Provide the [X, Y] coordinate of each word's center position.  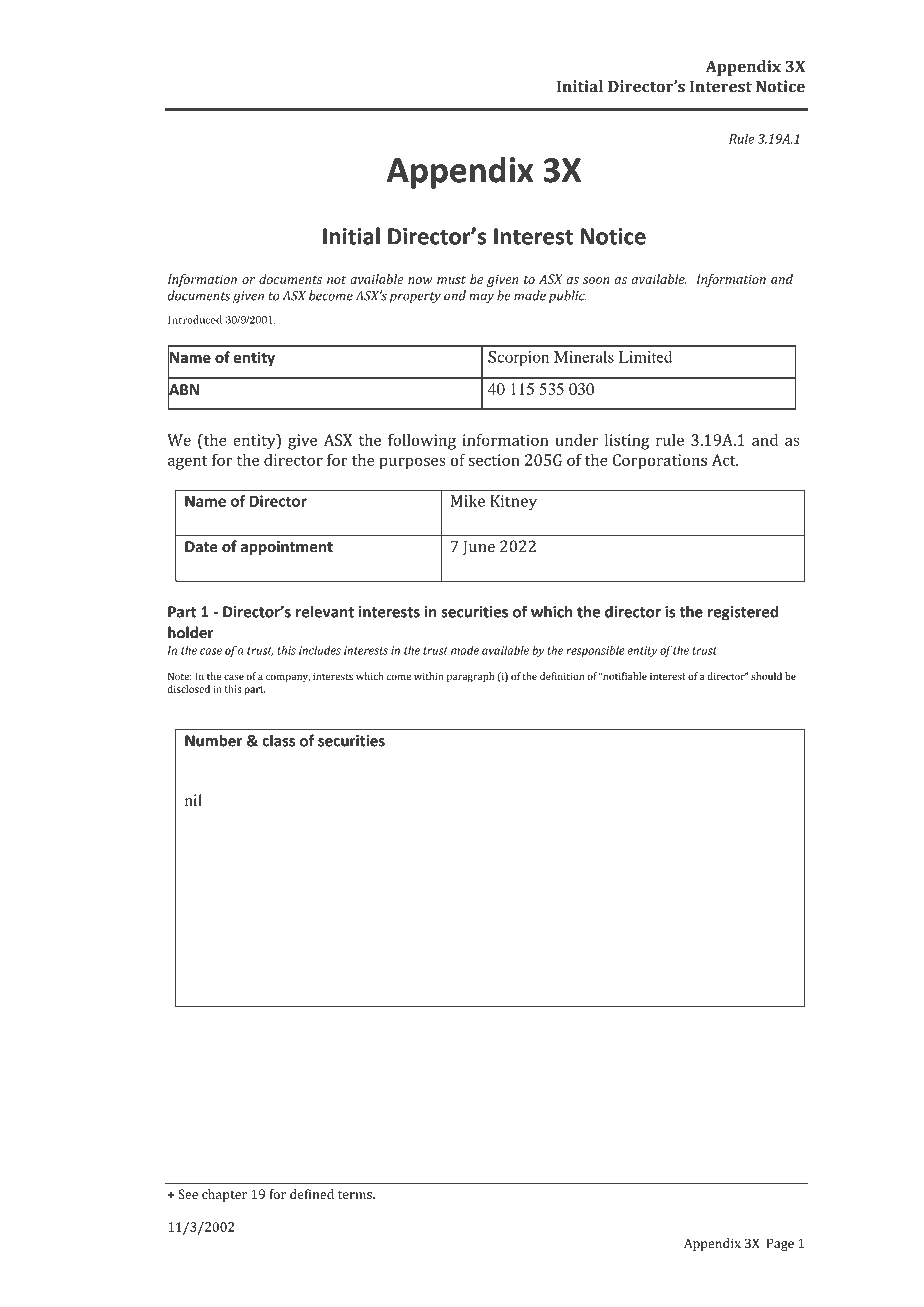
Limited [645, 357]
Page [780, 1244]
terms [356, 1194]
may [481, 298]
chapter [224, 1195]
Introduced [195, 319]
